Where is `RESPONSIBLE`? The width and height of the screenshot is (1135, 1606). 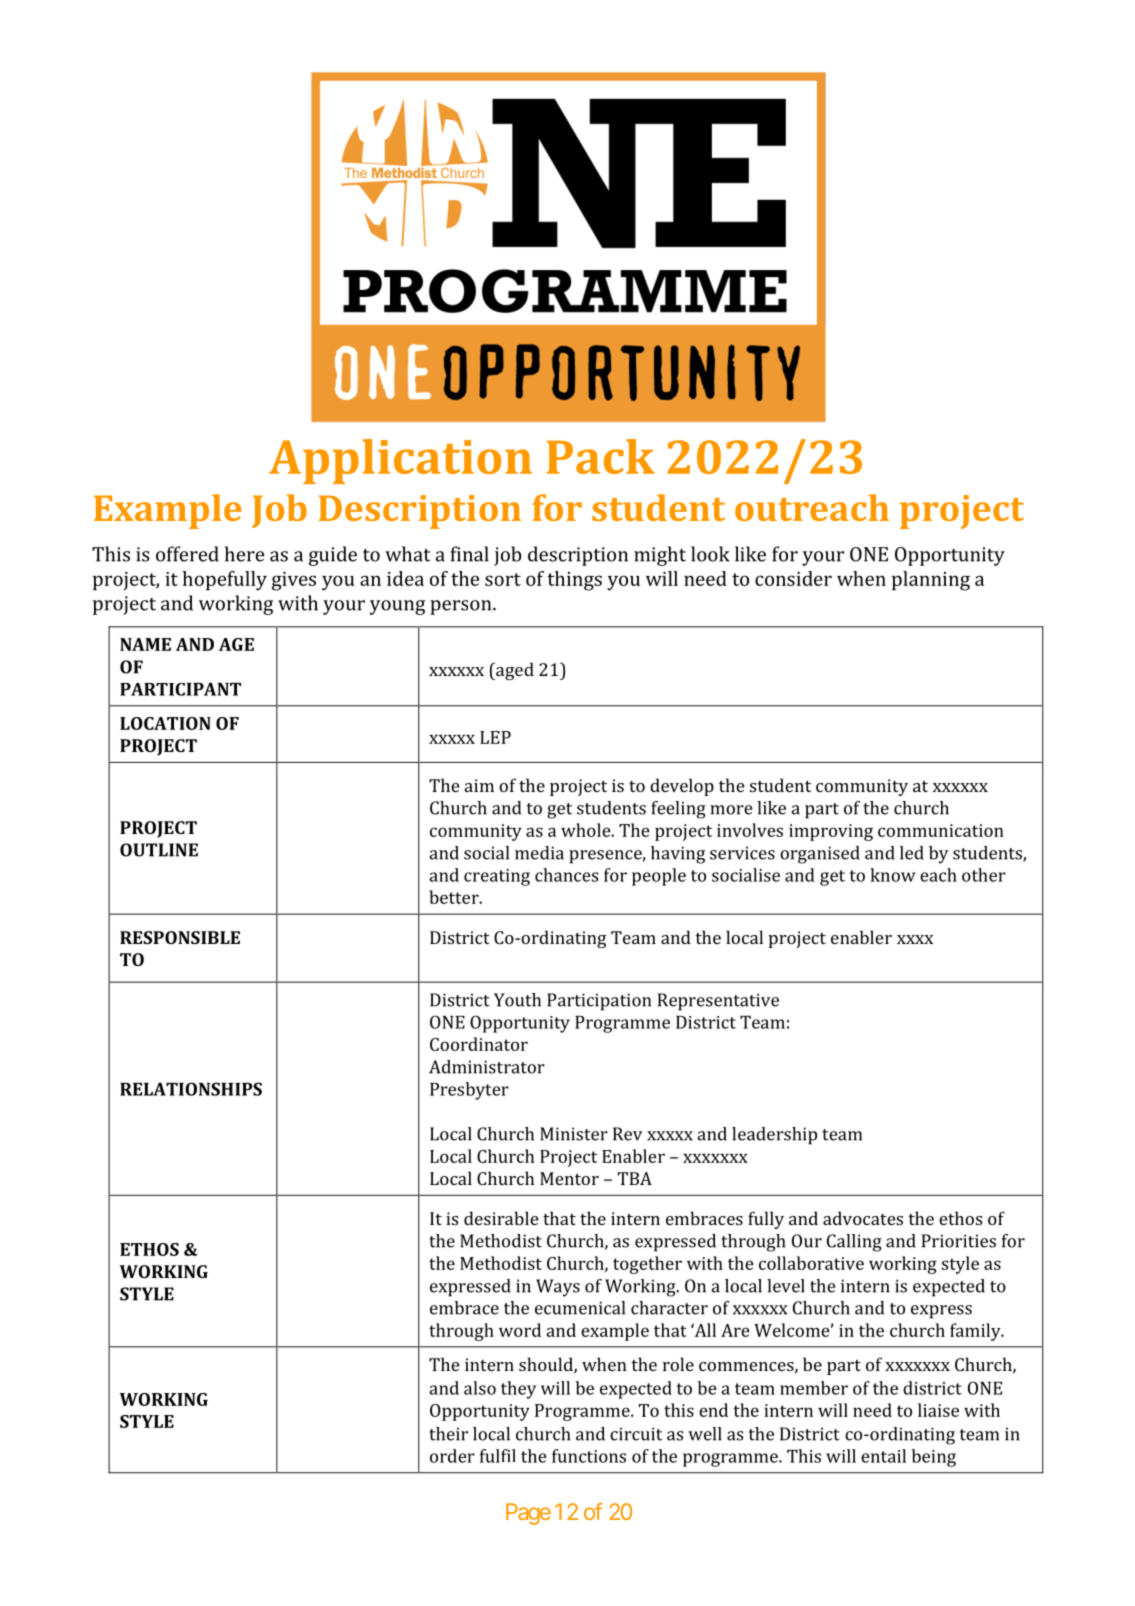 RESPONSIBLE is located at coordinates (180, 937).
